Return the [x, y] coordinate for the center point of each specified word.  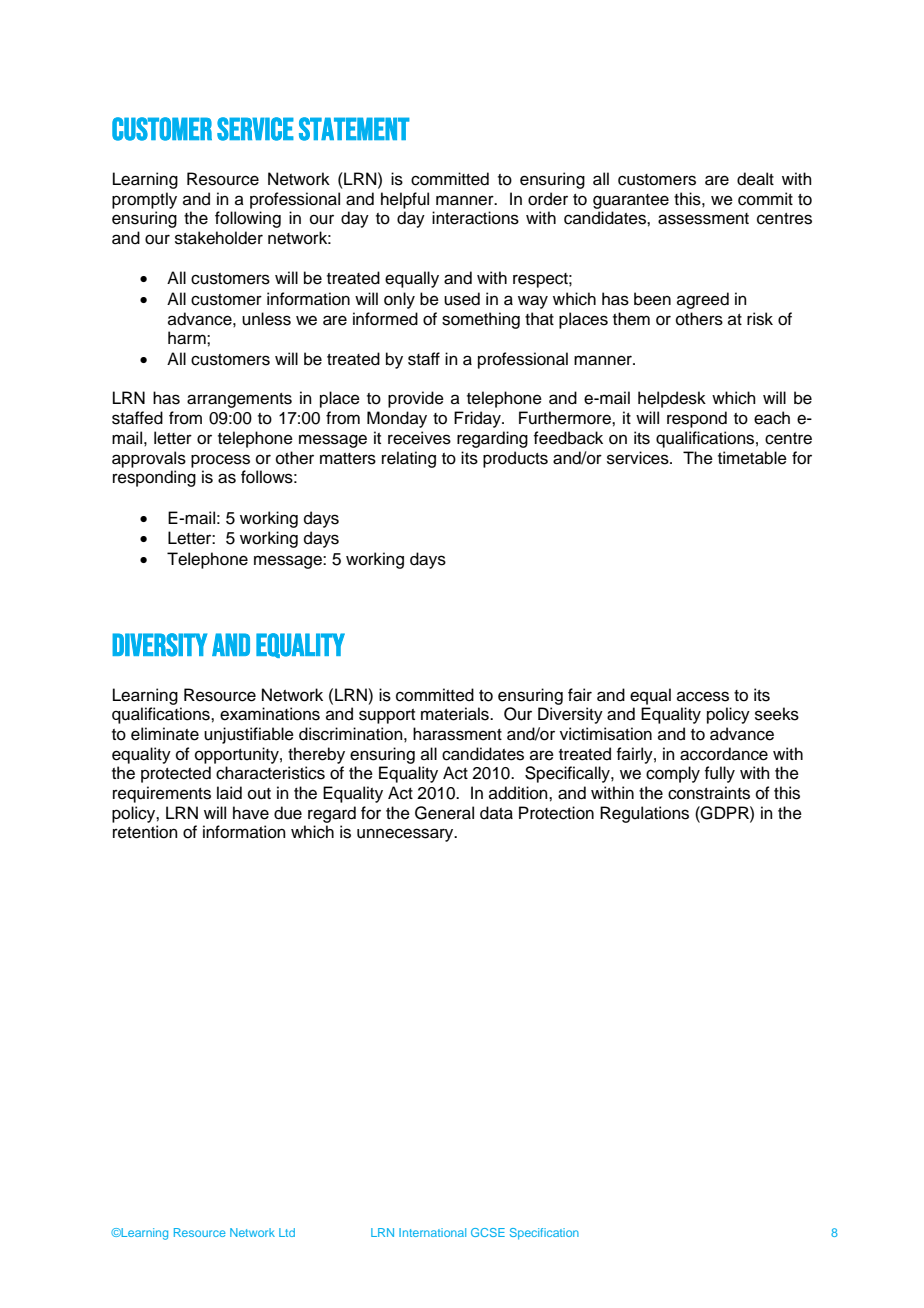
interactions [475, 218]
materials [456, 714]
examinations [270, 714]
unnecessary [406, 835]
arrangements [239, 400]
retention [145, 832]
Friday [478, 419]
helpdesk [672, 399]
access [703, 696]
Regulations [644, 814]
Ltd [287, 1232]
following [248, 219]
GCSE [488, 1232]
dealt [755, 179]
